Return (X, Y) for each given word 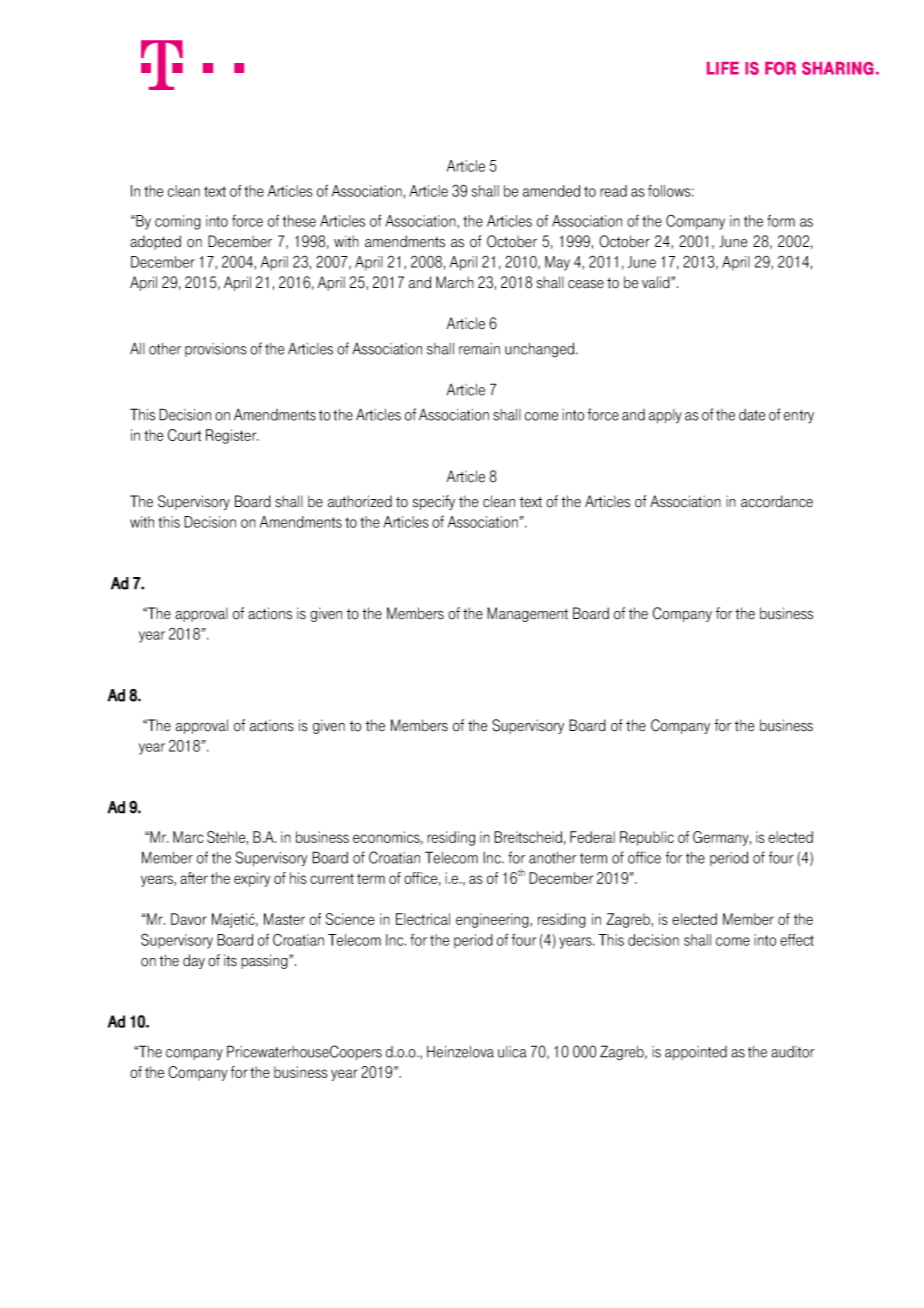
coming (178, 222)
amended (551, 191)
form (781, 221)
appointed (696, 1053)
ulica (512, 1052)
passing (265, 961)
